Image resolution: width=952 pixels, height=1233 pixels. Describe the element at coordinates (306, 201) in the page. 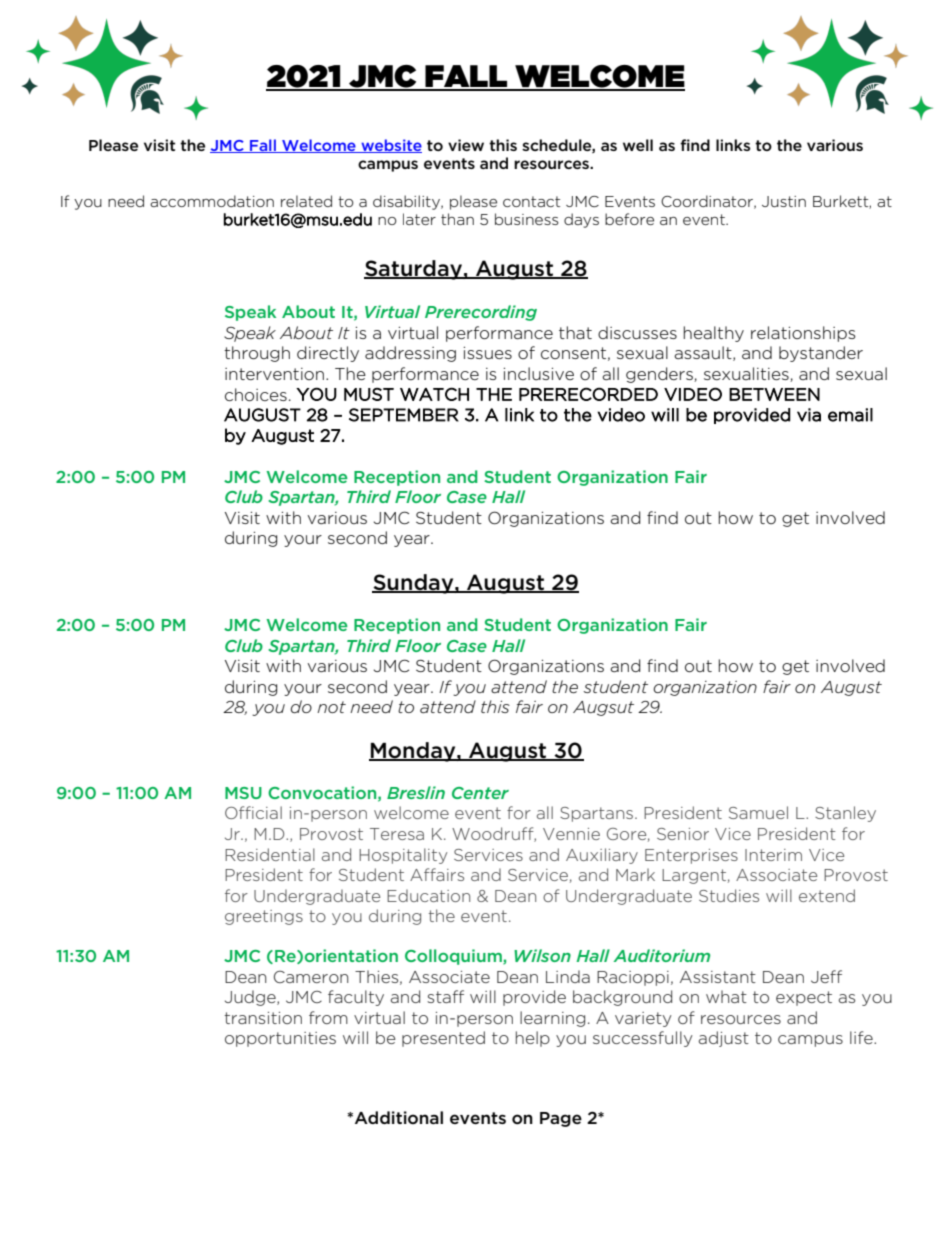

I see `related` at that location.
